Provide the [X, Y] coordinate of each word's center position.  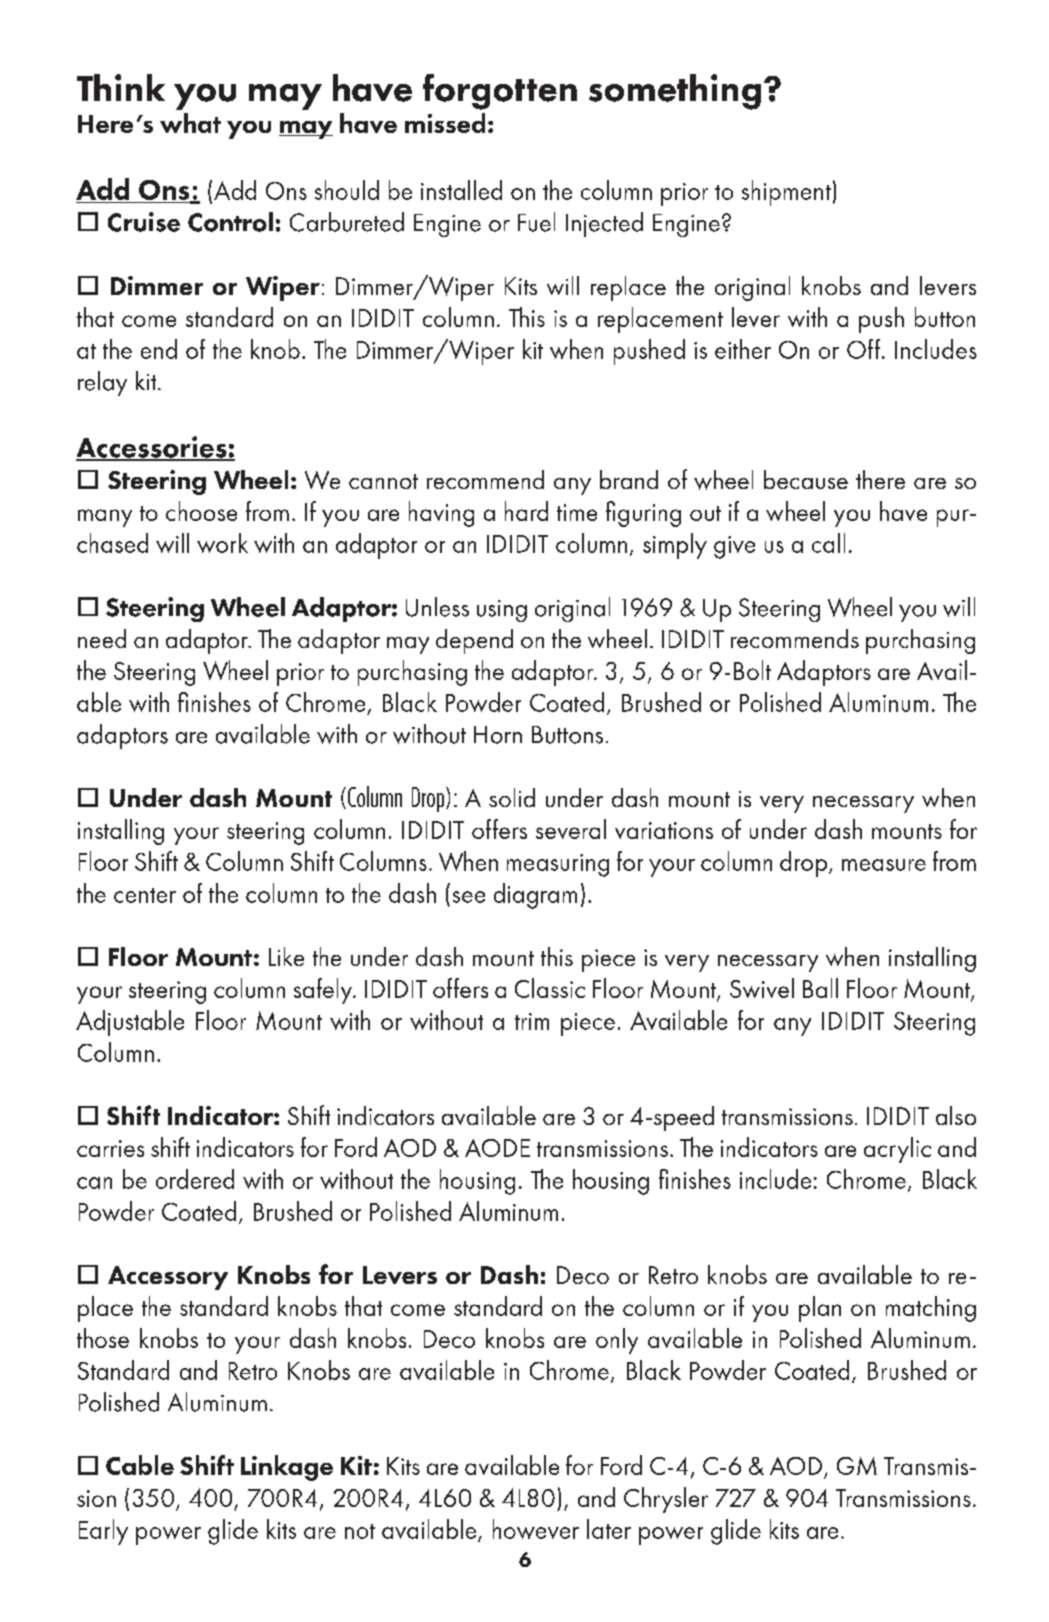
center [145, 895]
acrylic [897, 1150]
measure [884, 865]
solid [512, 797]
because [806, 479]
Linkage [287, 1468]
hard [526, 511]
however [536, 1529]
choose [201, 511]
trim [532, 1021]
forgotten [500, 92]
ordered [195, 1179]
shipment [786, 193]
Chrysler [666, 1500]
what [190, 123]
